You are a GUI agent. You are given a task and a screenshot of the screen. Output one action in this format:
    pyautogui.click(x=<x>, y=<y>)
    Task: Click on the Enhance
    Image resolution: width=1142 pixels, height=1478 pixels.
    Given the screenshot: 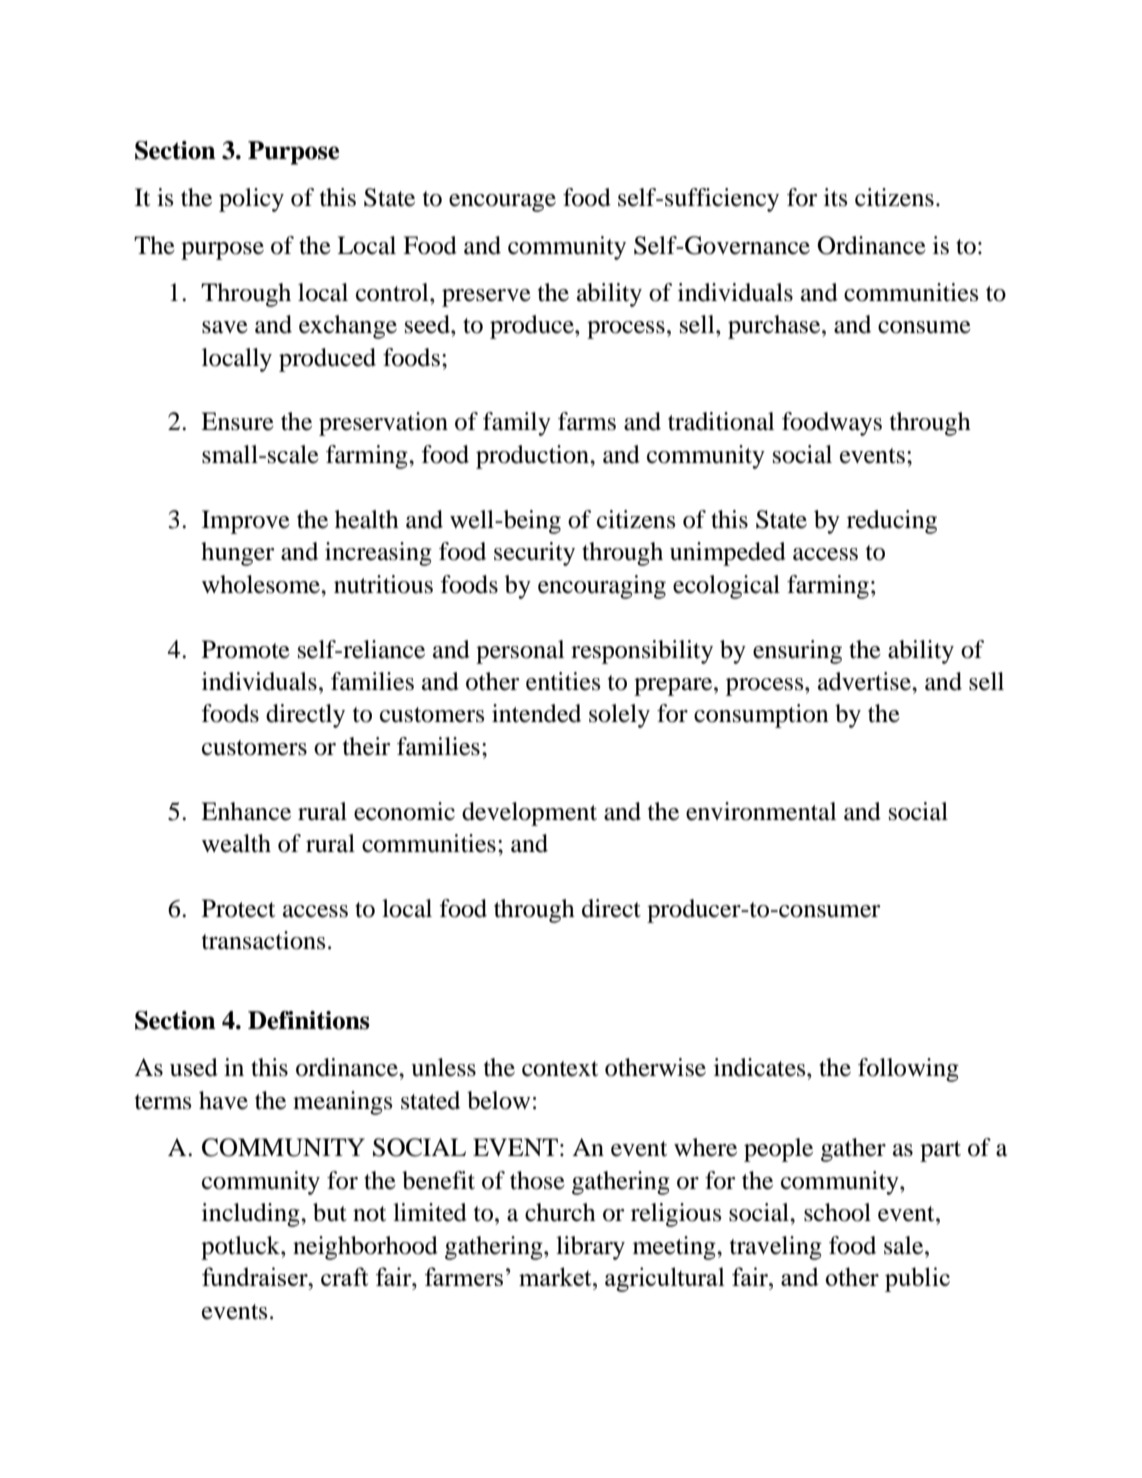 What is the action you would take?
    pyautogui.click(x=246, y=811)
